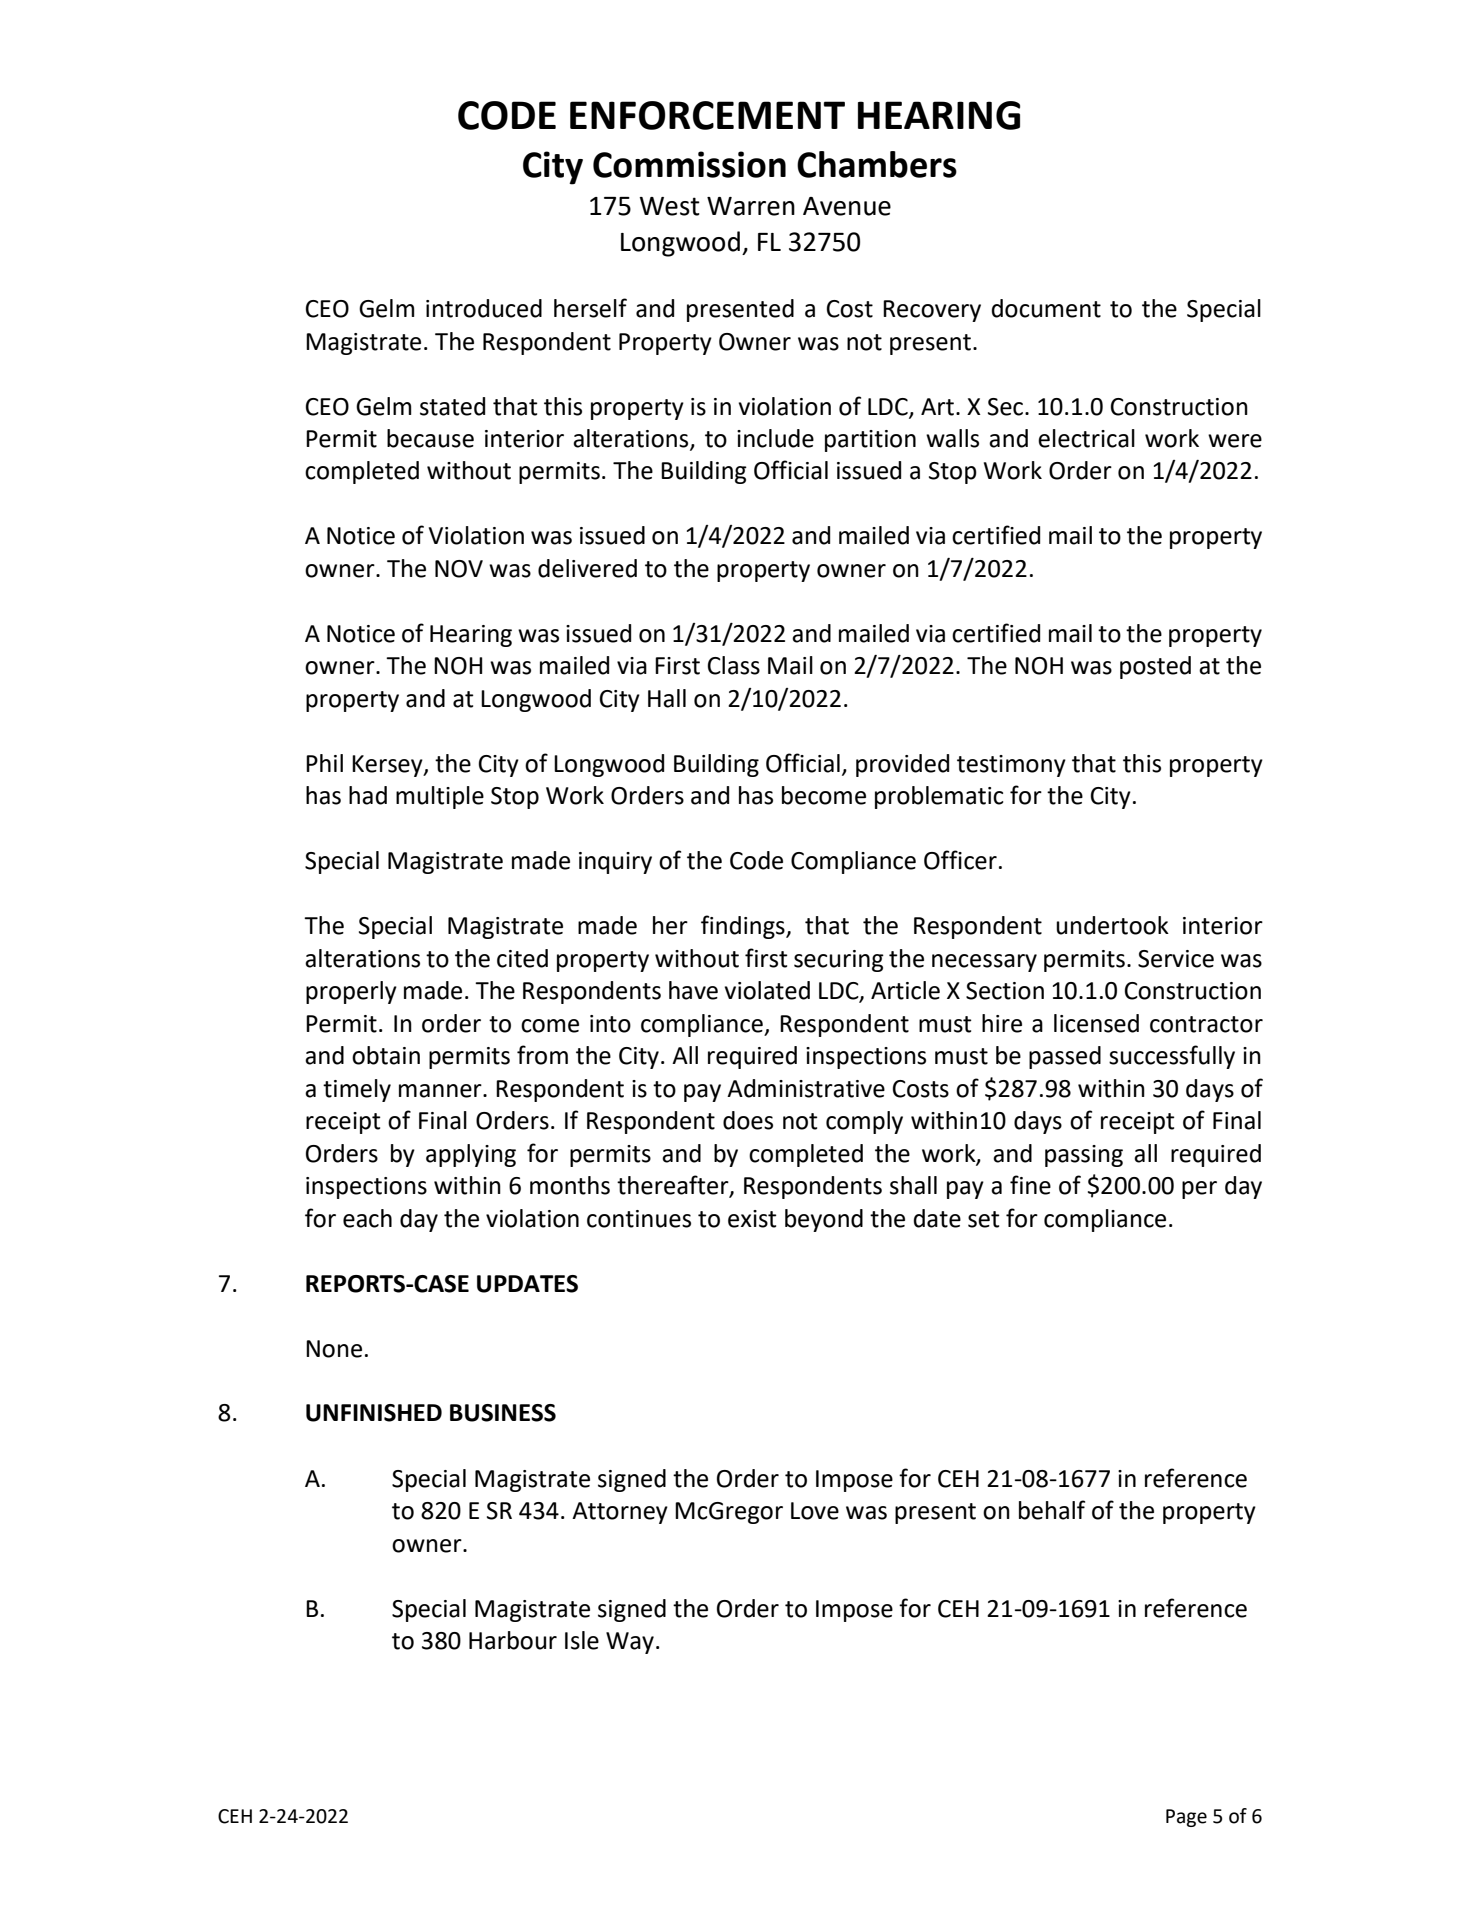 The height and width of the image is (1916, 1480). What do you see at coordinates (1052, 1510) in the image?
I see `behalf` at bounding box center [1052, 1510].
